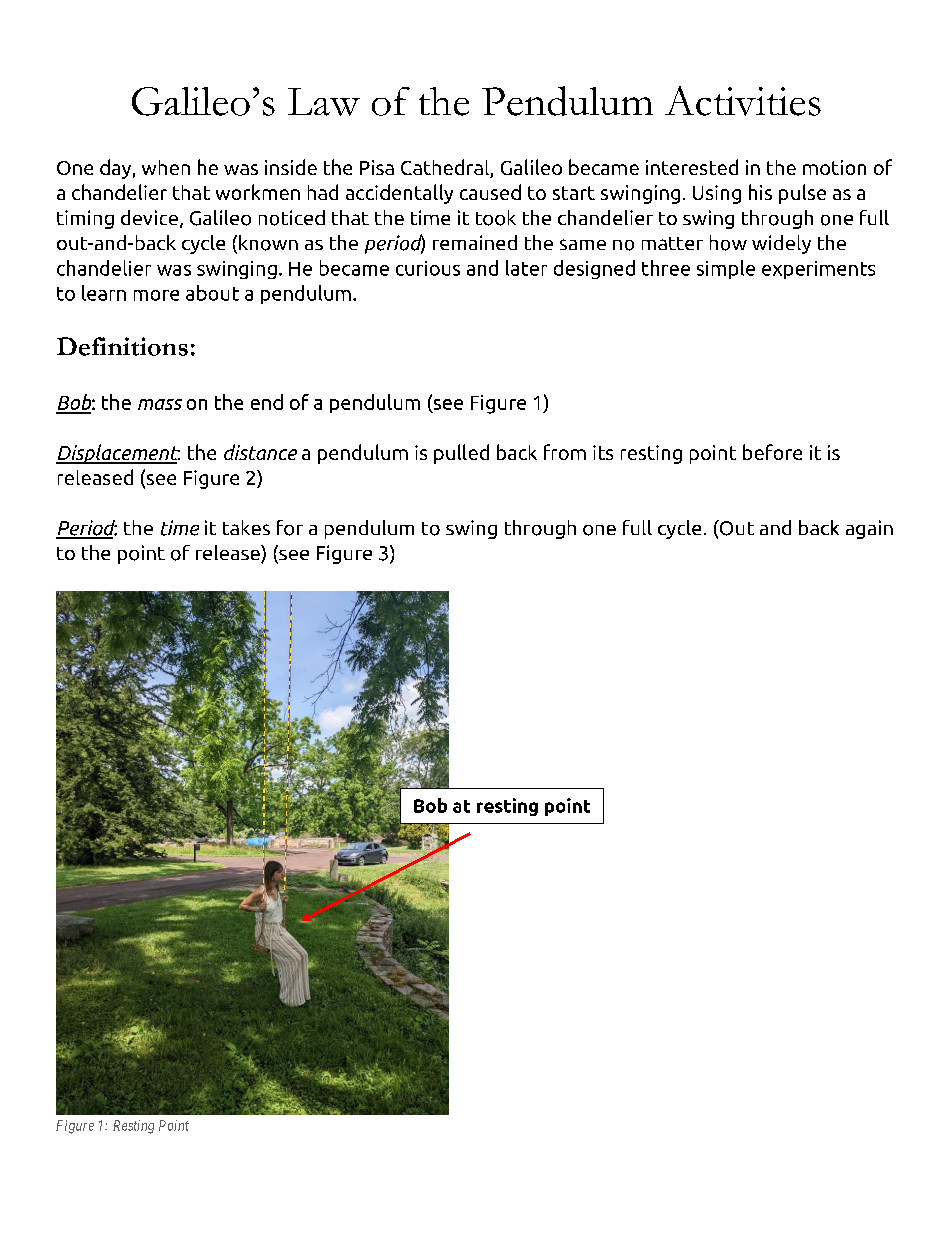 The width and height of the screenshot is (952, 1233). I want to click on mass, so click(160, 404).
